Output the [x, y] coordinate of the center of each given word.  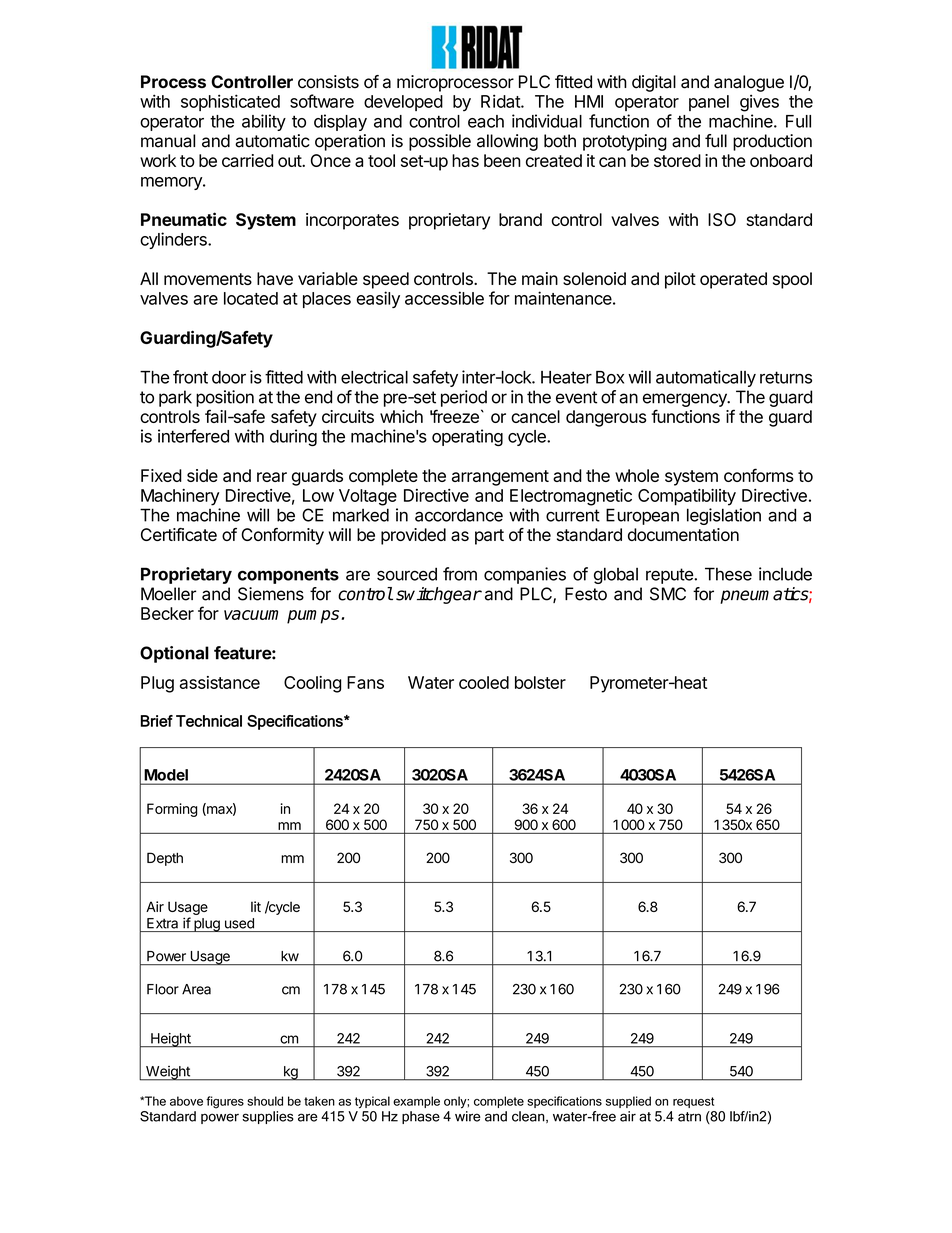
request [693, 1102]
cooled [484, 682]
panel [709, 103]
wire [468, 1116]
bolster [540, 682]
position [225, 398]
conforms [759, 475]
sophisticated [230, 102]
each [486, 121]
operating [467, 437]
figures [225, 1102]
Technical [209, 721]
